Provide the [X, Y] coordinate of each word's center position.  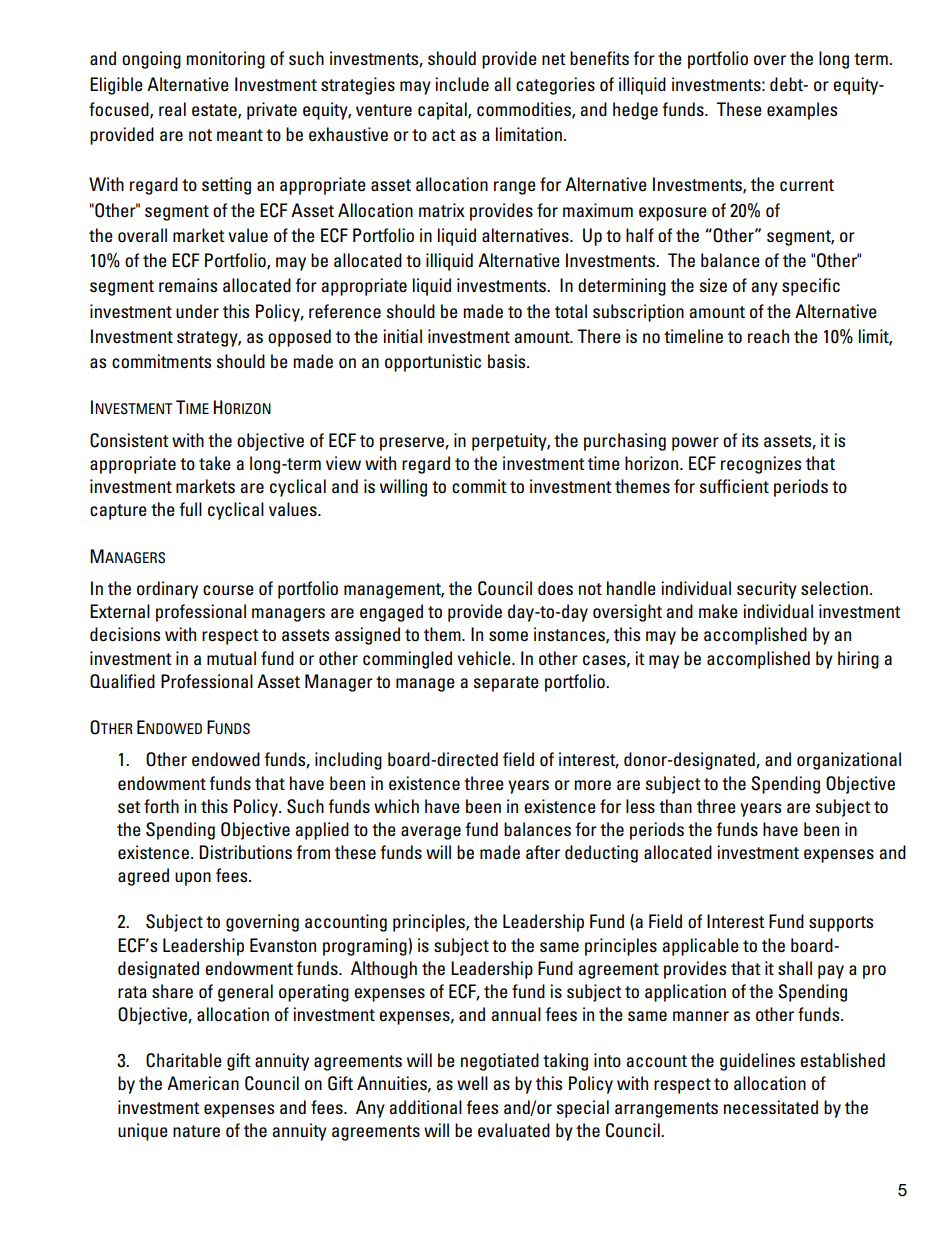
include [462, 84]
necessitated [771, 1107]
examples [802, 111]
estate [215, 111]
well [472, 1083]
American [203, 1083]
